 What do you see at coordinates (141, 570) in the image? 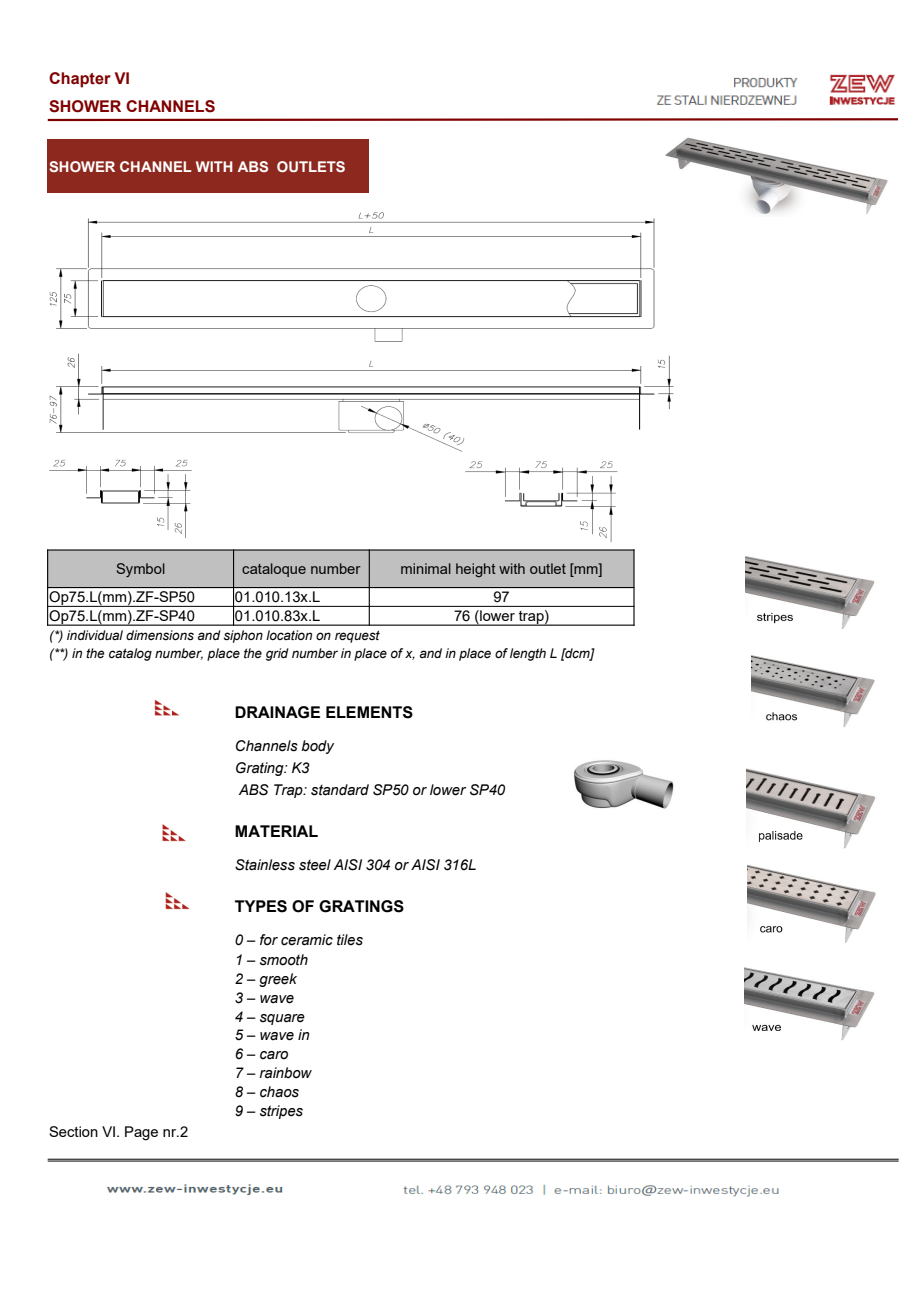
I see `Symbol` at bounding box center [141, 570].
